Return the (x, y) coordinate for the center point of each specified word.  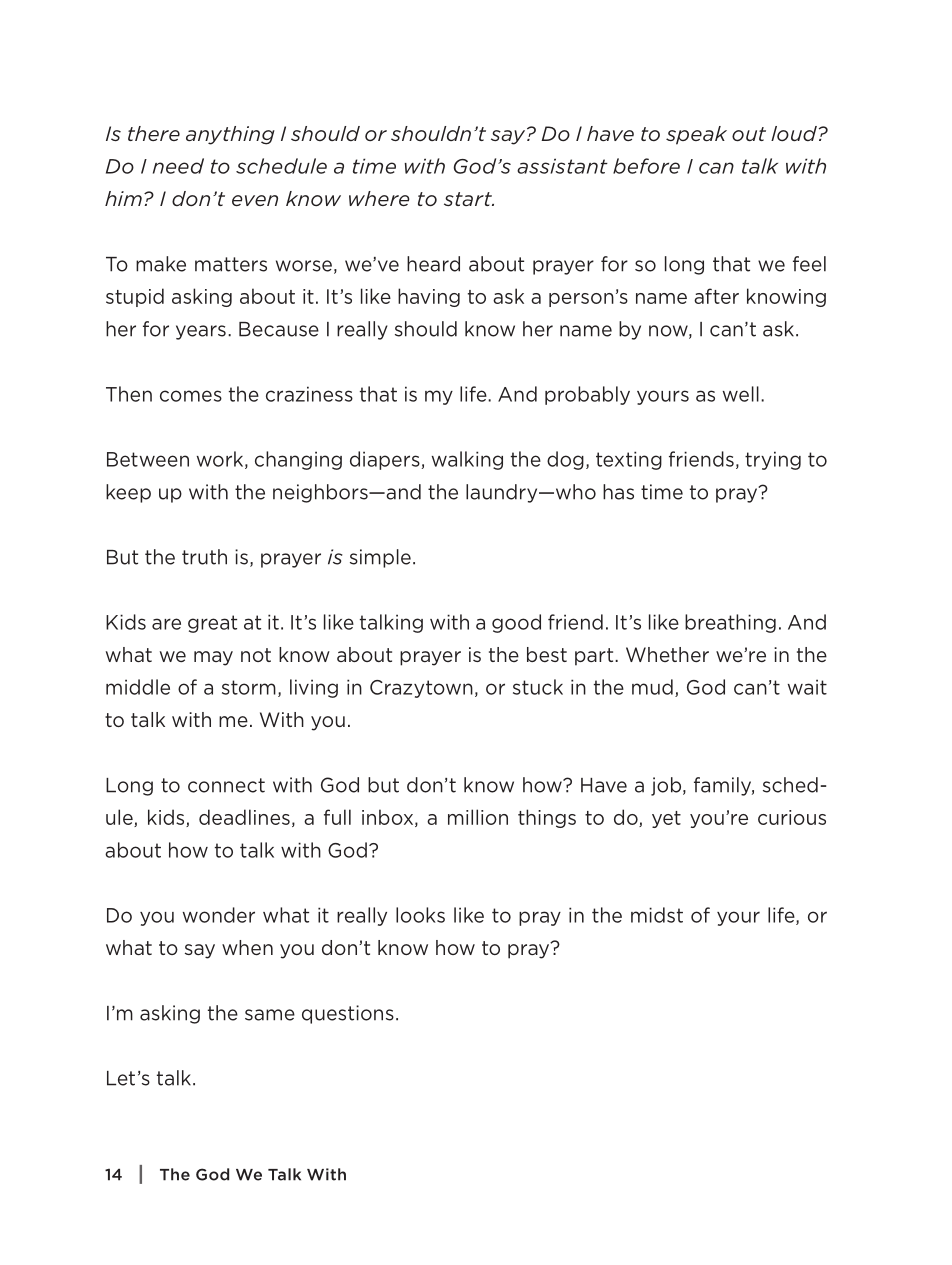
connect (226, 785)
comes (191, 396)
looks (420, 915)
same (270, 1015)
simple (380, 558)
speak (696, 135)
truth (204, 557)
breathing (730, 623)
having (429, 297)
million (478, 817)
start (469, 199)
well (741, 394)
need (178, 166)
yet (666, 819)
